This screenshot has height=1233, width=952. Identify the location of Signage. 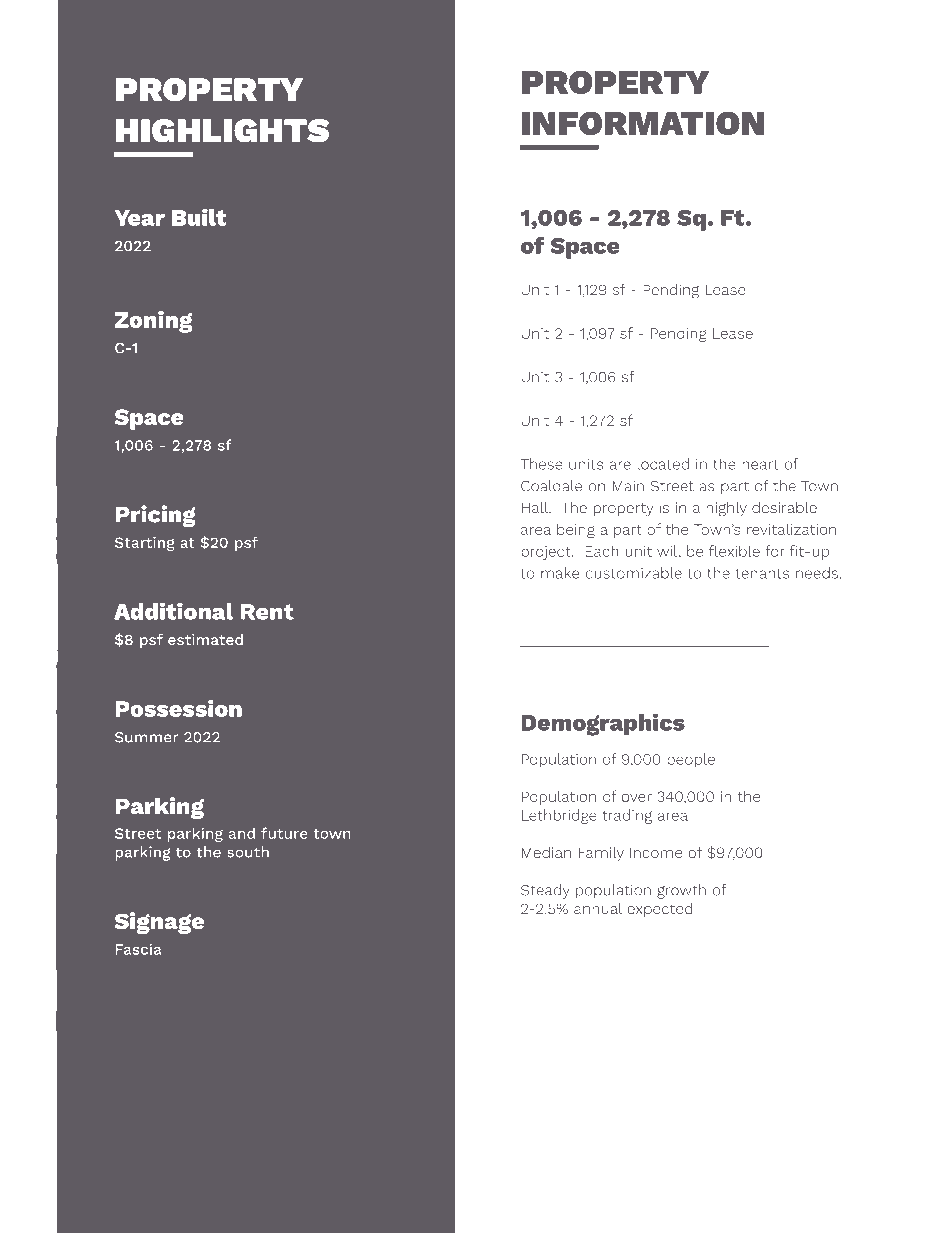
(159, 923).
